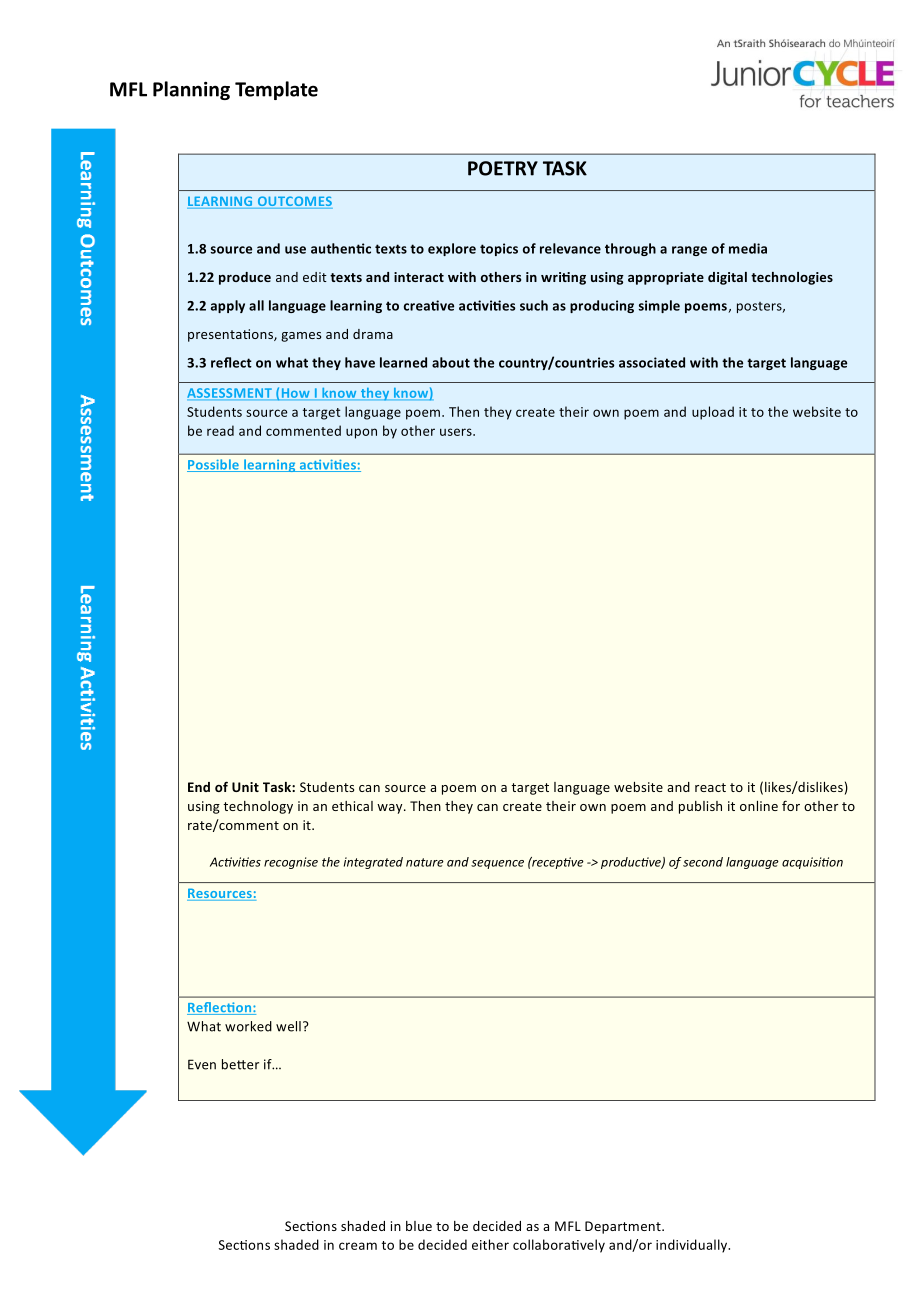 This page has width=924, height=1309. What do you see at coordinates (693, 1246) in the page?
I see `individually` at bounding box center [693, 1246].
